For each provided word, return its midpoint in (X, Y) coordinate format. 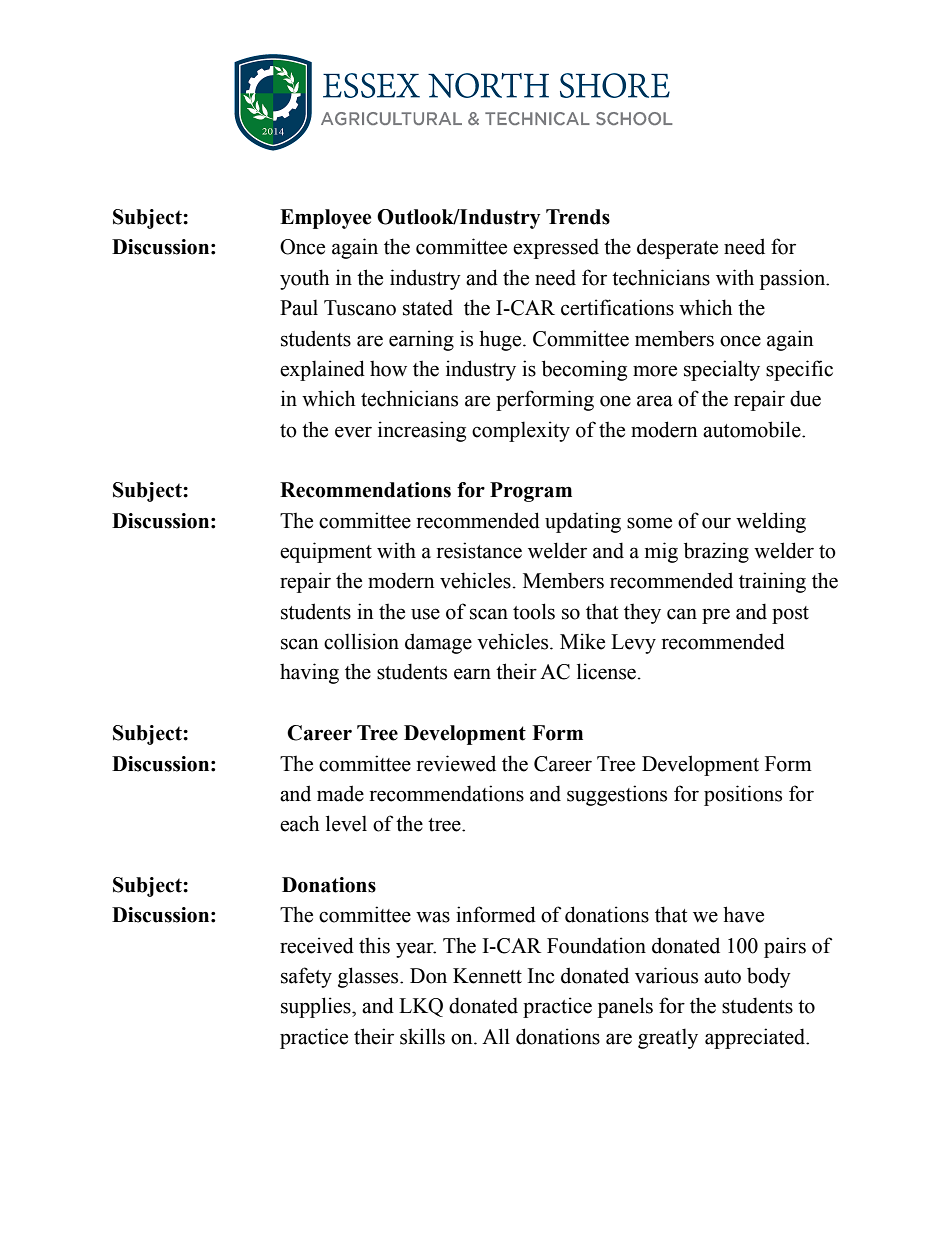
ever (353, 432)
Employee (325, 219)
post (790, 615)
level (346, 823)
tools (534, 611)
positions (743, 795)
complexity (521, 431)
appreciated (756, 1038)
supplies (317, 1007)
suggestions (617, 795)
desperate (677, 248)
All (496, 1036)
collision (361, 641)
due (805, 398)
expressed (556, 248)
